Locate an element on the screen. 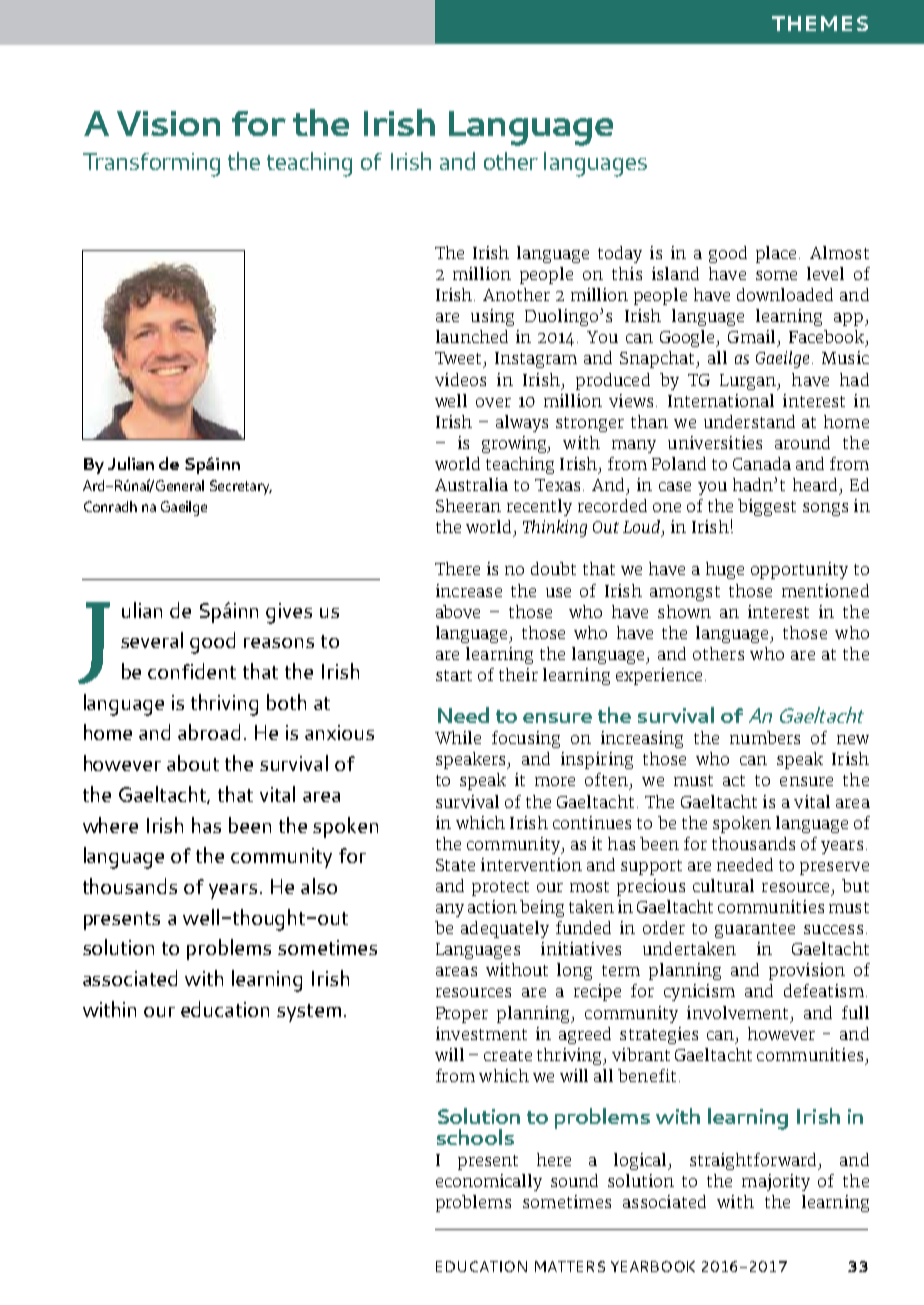 Image resolution: width=924 pixels, height=1305 pixels. guarantee is located at coordinates (755, 930).
